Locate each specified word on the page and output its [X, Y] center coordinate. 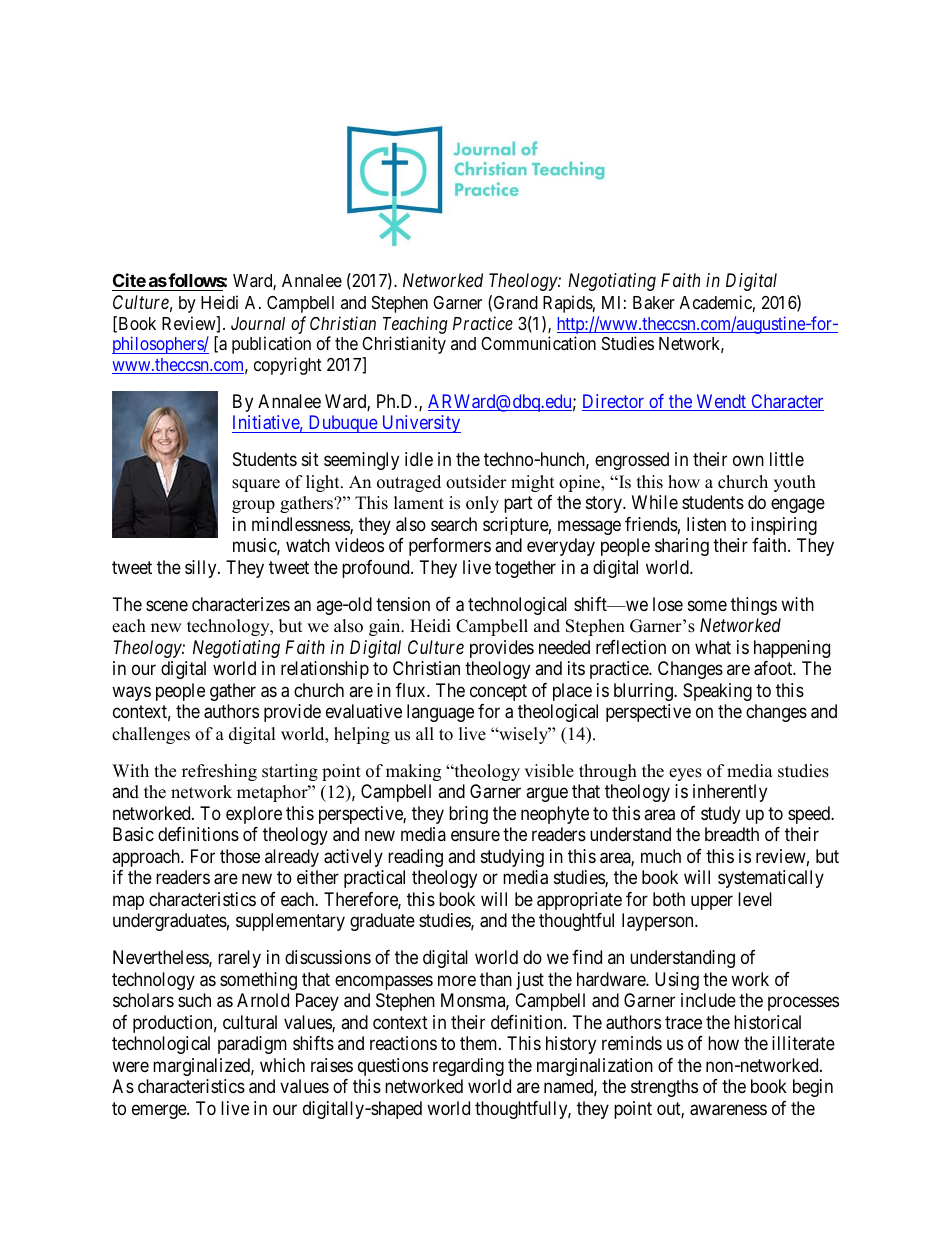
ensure [475, 836]
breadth [732, 834]
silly [202, 569]
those [240, 856]
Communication [538, 343]
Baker [654, 302]
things [754, 606]
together [525, 569]
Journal [258, 323]
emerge [160, 1111]
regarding [468, 1067]
